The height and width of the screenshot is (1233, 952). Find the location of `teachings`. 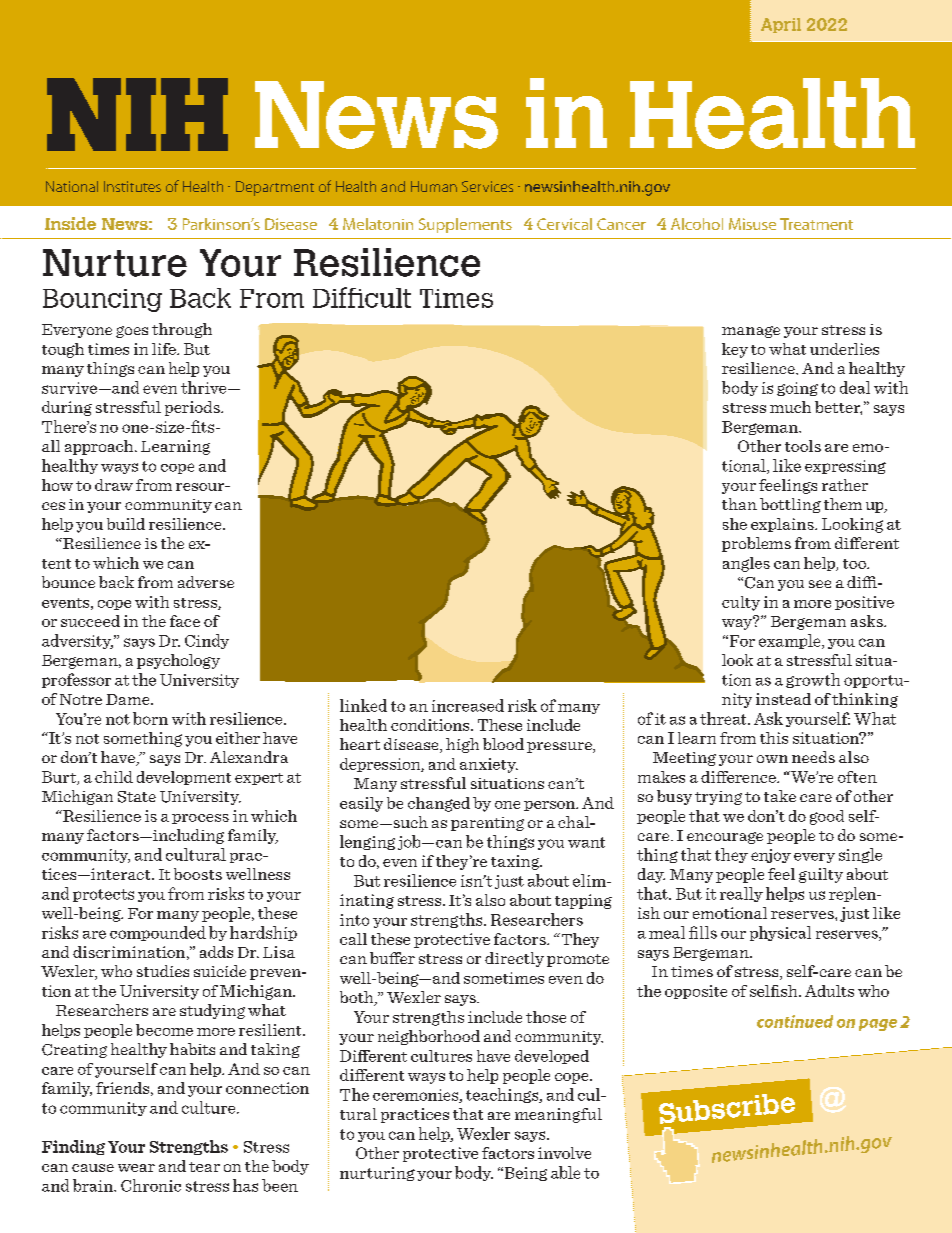

teachings is located at coordinates (503, 1095).
